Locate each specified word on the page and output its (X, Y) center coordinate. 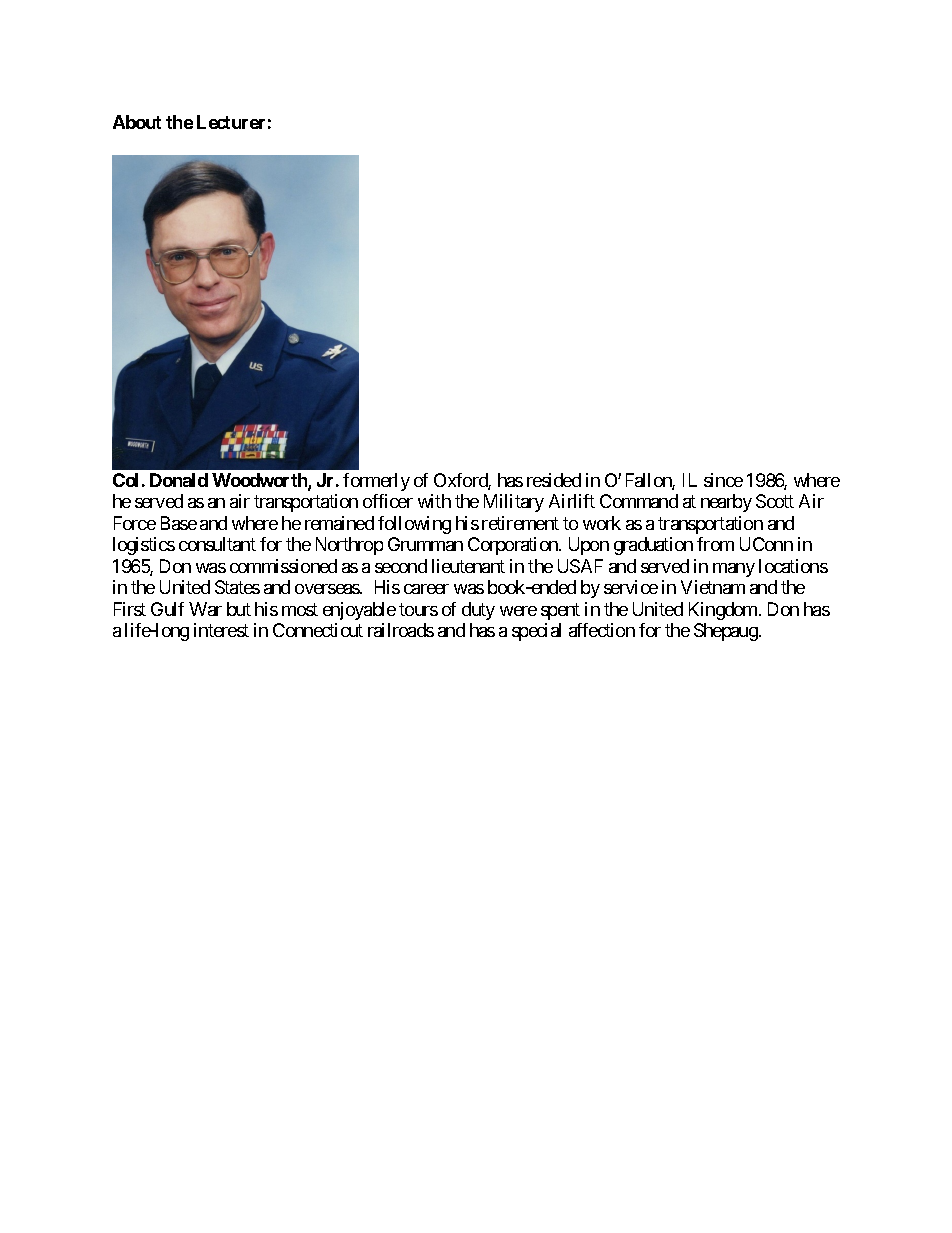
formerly (376, 482)
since (723, 480)
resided (554, 480)
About (137, 122)
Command (639, 501)
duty (478, 611)
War (205, 609)
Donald (179, 480)
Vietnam (713, 587)
